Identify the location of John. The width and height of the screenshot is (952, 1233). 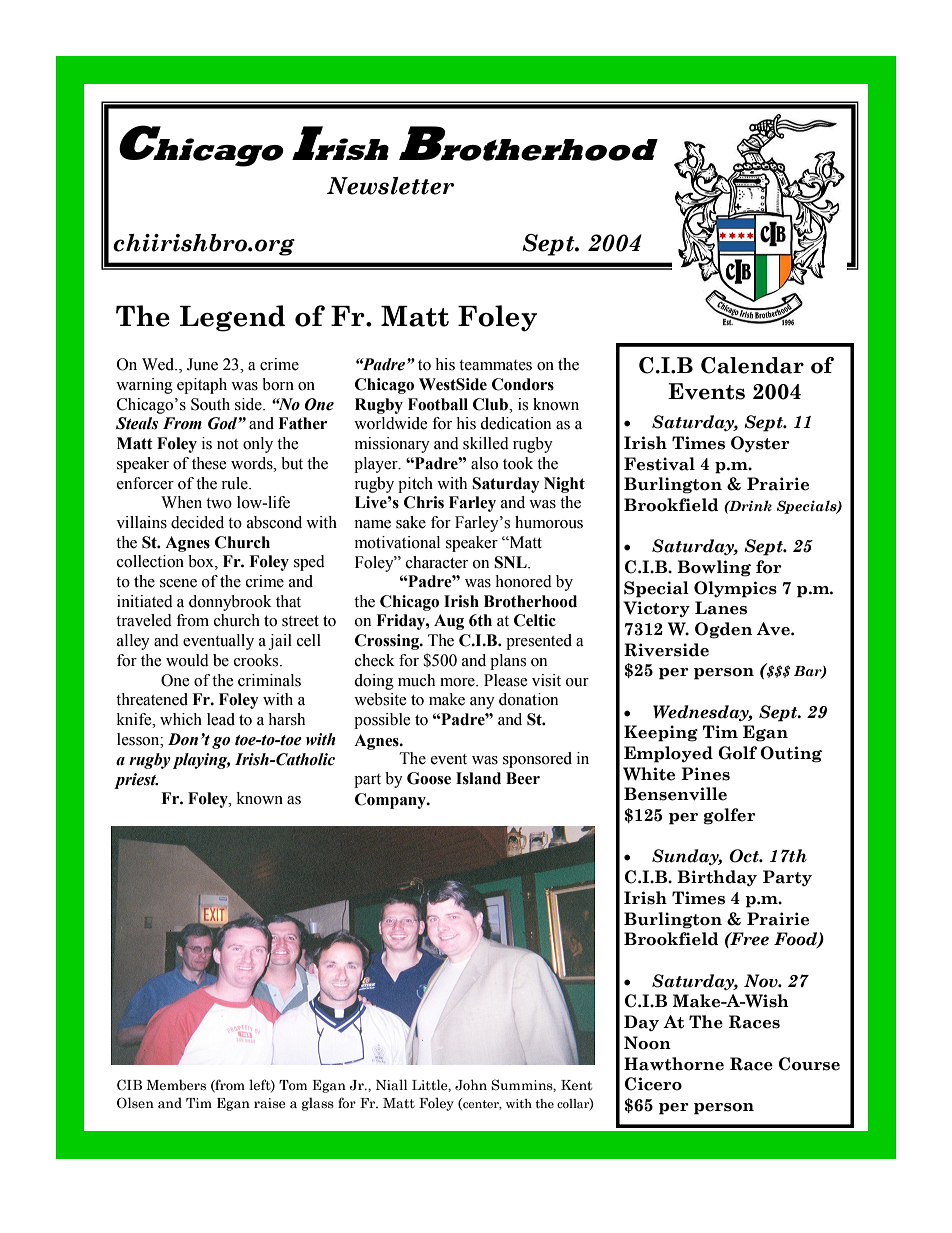
(471, 1085).
